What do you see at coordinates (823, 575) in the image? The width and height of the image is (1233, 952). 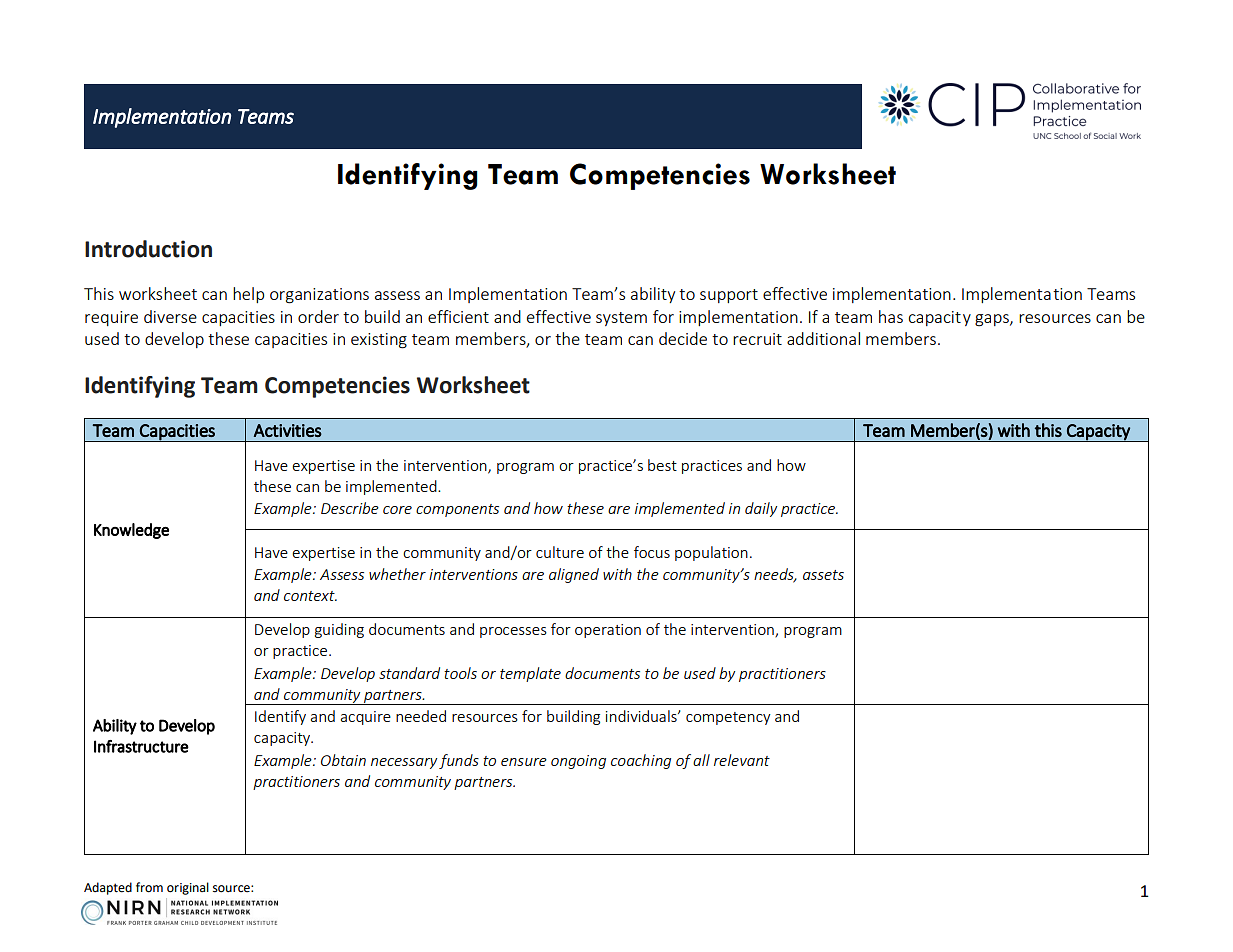 I see `assets` at bounding box center [823, 575].
